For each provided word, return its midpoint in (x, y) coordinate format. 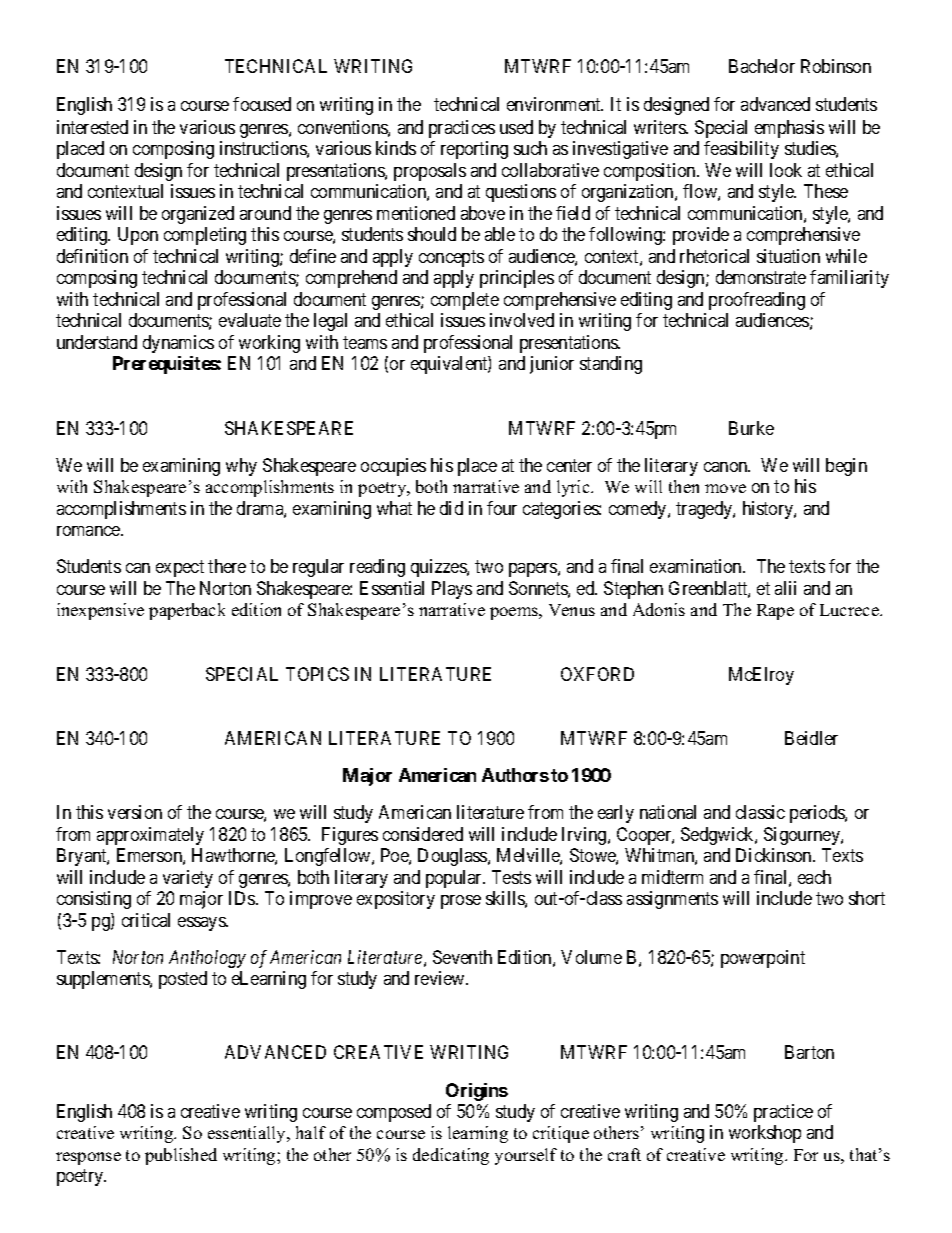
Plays (452, 590)
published (181, 1156)
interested (92, 127)
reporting (474, 150)
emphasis (789, 129)
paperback (187, 611)
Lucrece (850, 610)
